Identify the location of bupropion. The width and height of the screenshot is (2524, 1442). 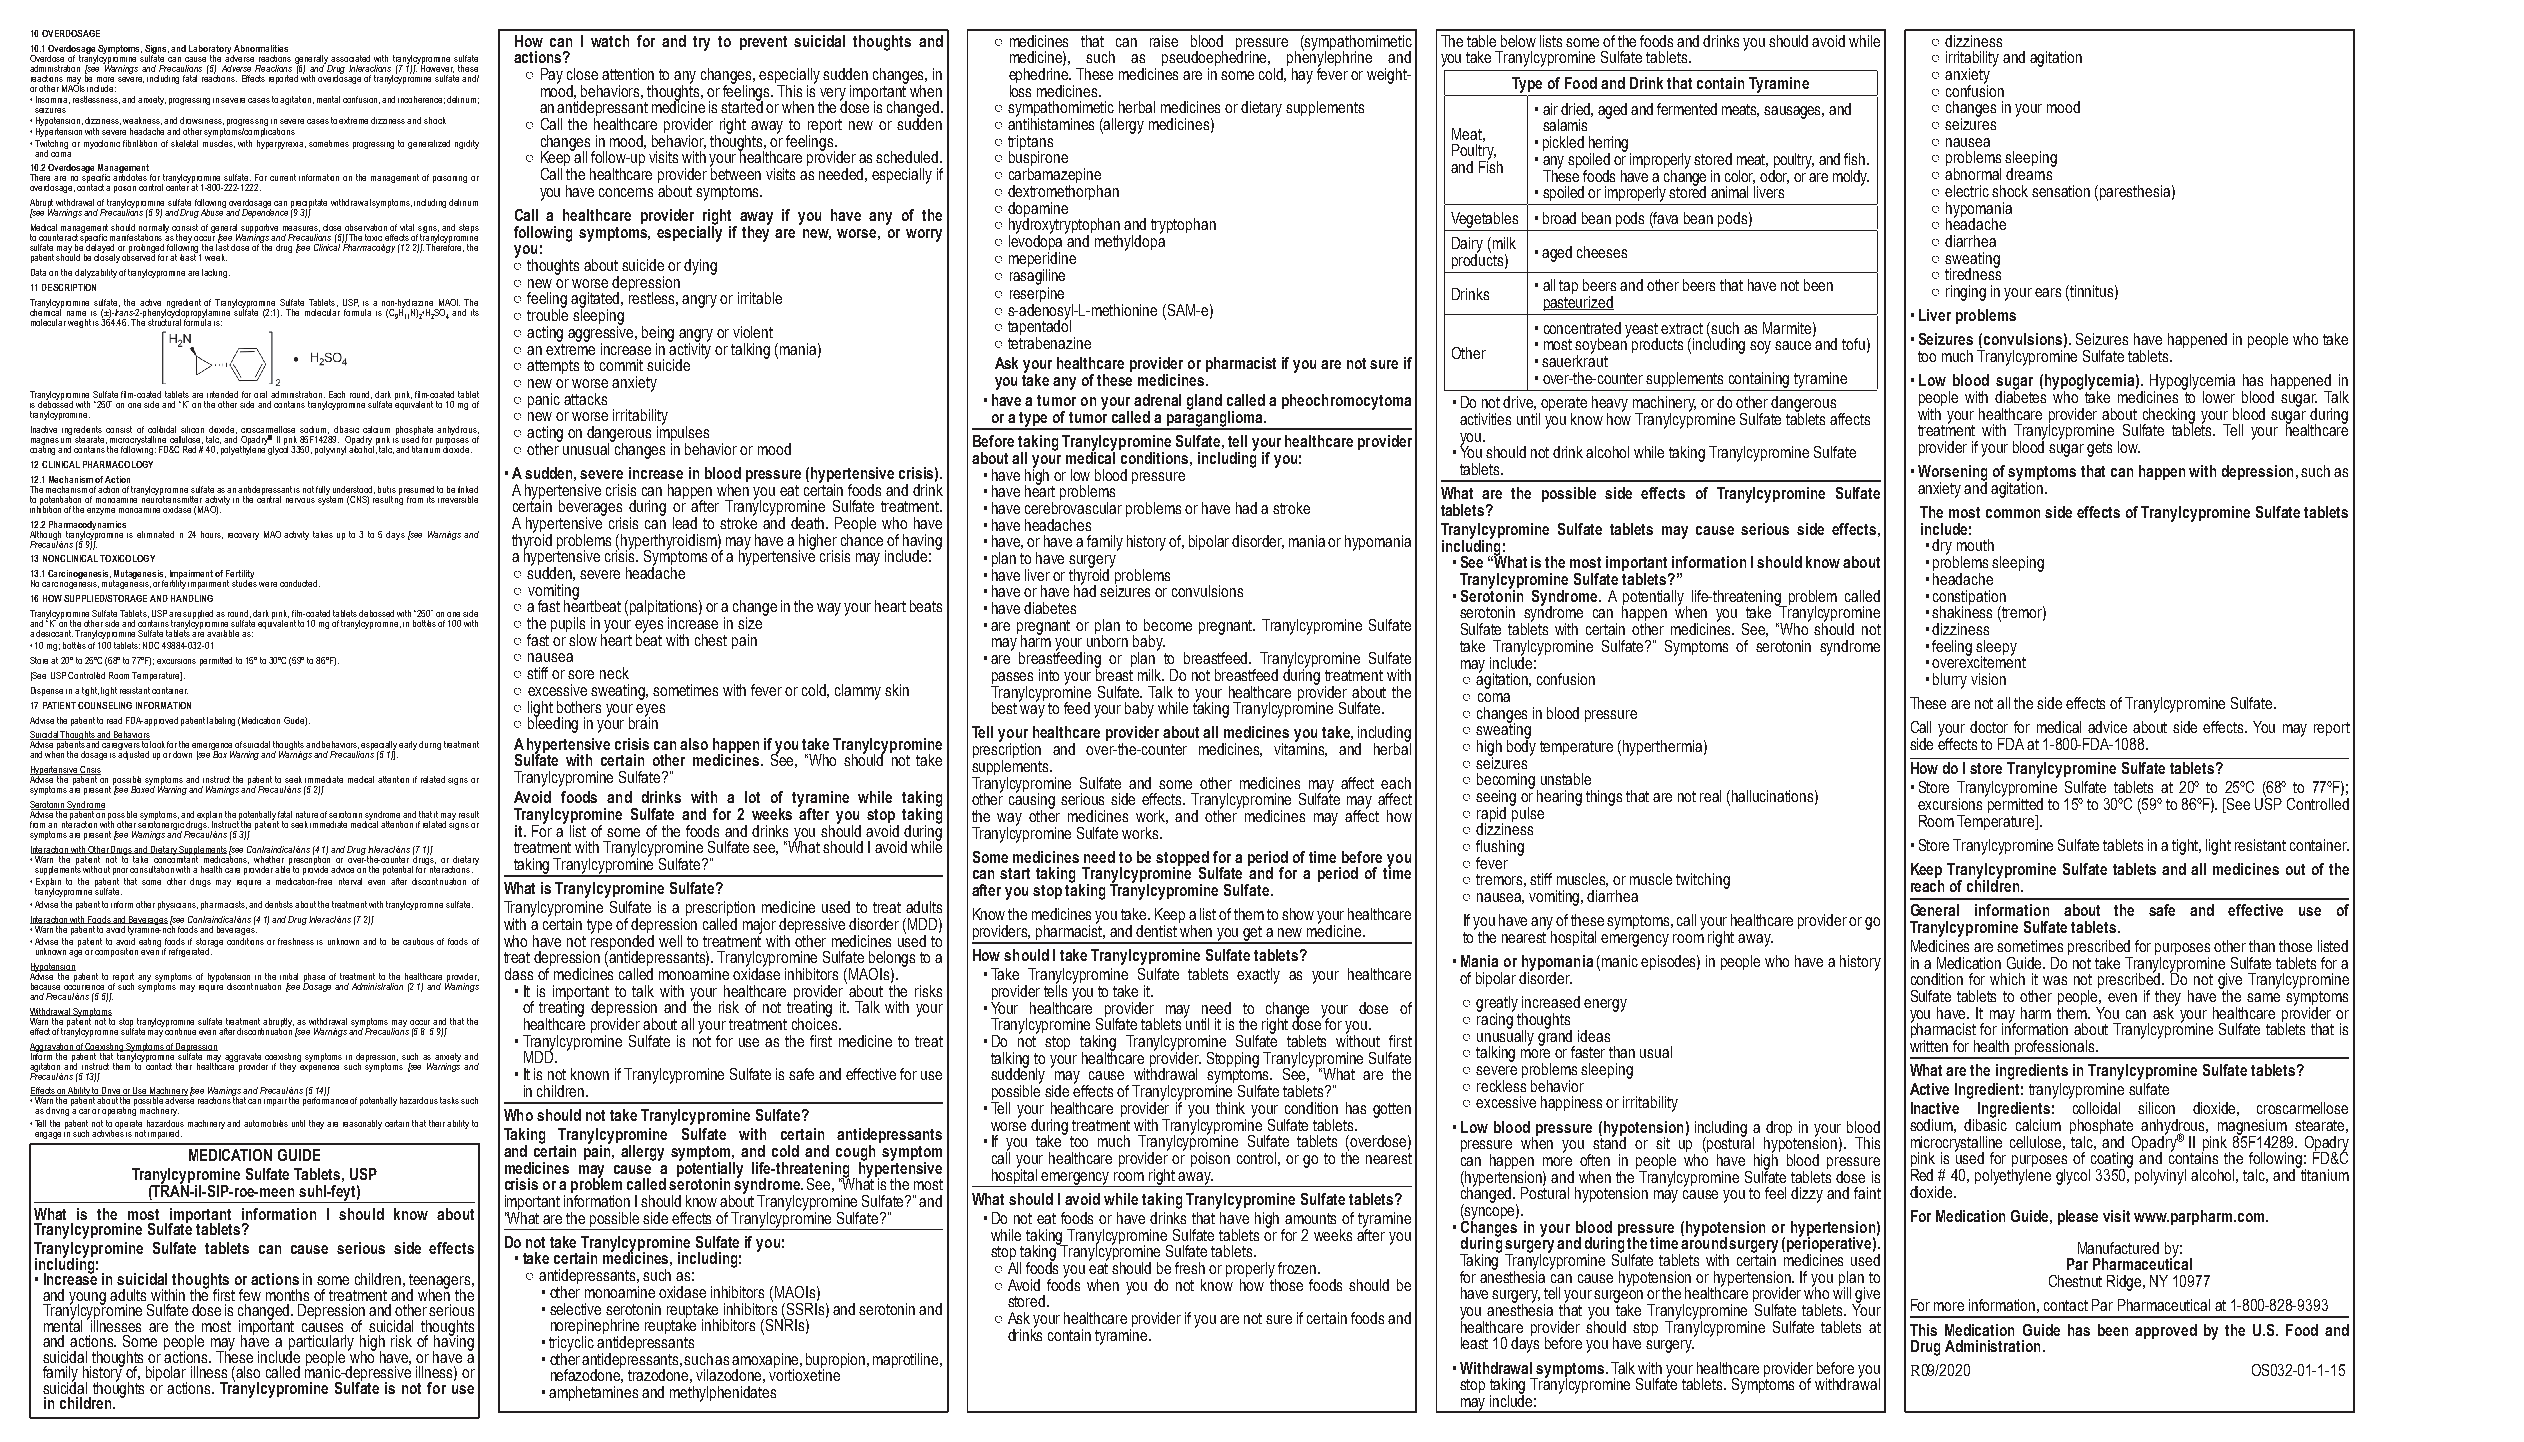
(837, 1361).
